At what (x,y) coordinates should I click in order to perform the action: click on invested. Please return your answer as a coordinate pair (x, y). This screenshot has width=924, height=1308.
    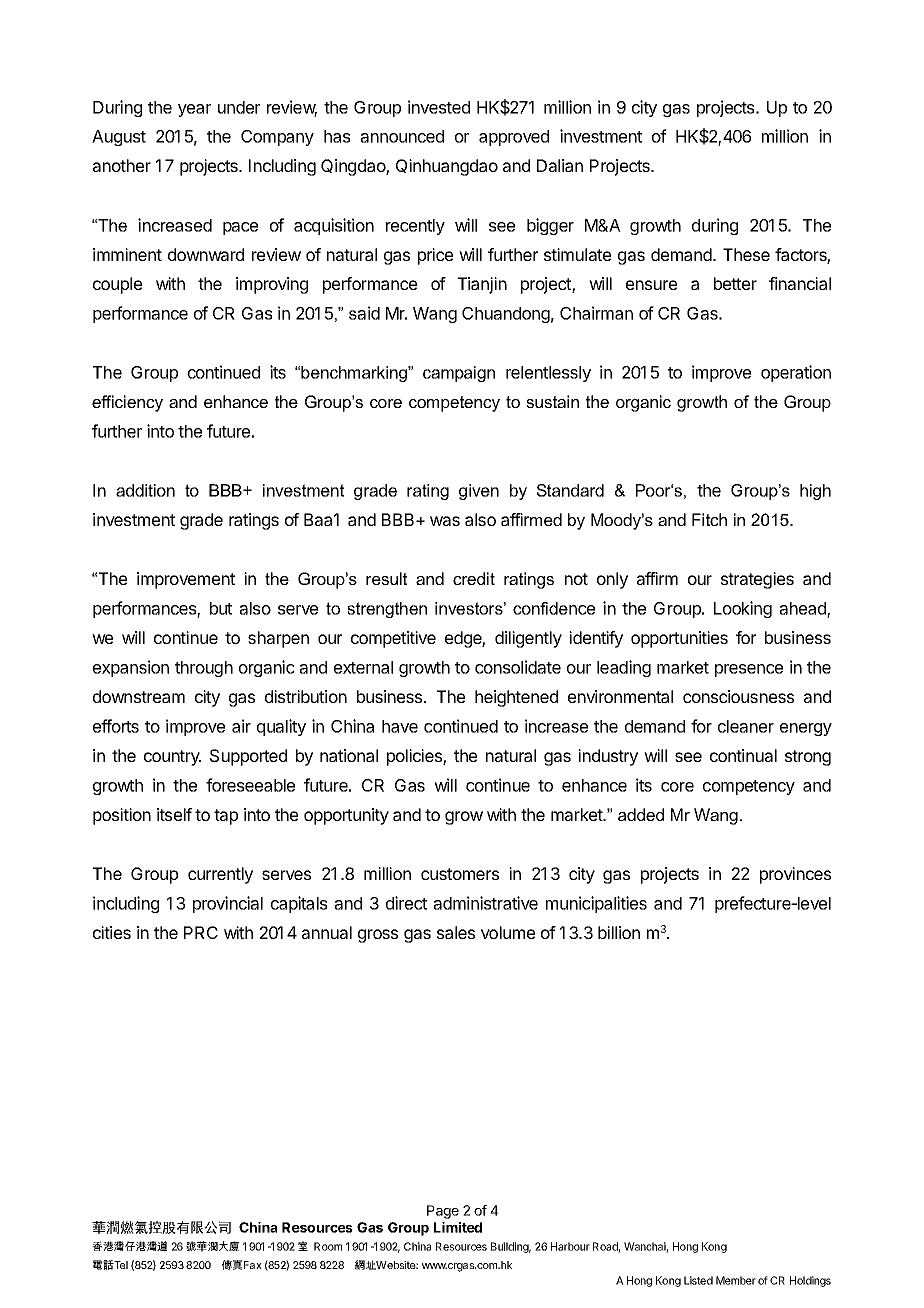
    Looking at the image, I should click on (439, 107).
